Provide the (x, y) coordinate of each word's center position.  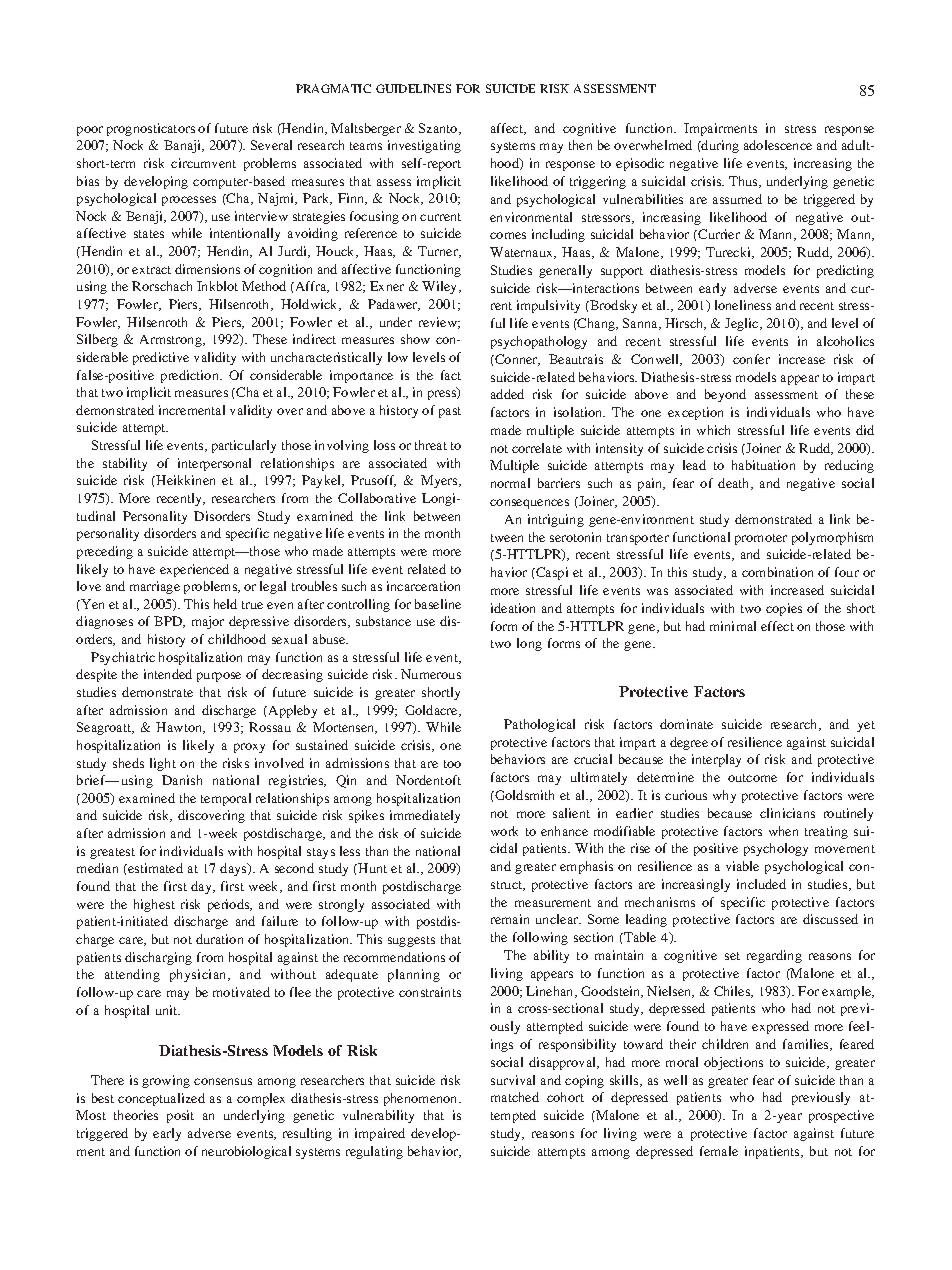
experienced (194, 570)
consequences (529, 504)
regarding (774, 956)
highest (154, 905)
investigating (424, 146)
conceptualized (161, 1099)
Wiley (441, 287)
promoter (761, 539)
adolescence (778, 145)
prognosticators (151, 129)
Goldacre (432, 711)
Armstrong (172, 341)
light (163, 764)
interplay (716, 760)
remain (510, 919)
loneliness (743, 305)
